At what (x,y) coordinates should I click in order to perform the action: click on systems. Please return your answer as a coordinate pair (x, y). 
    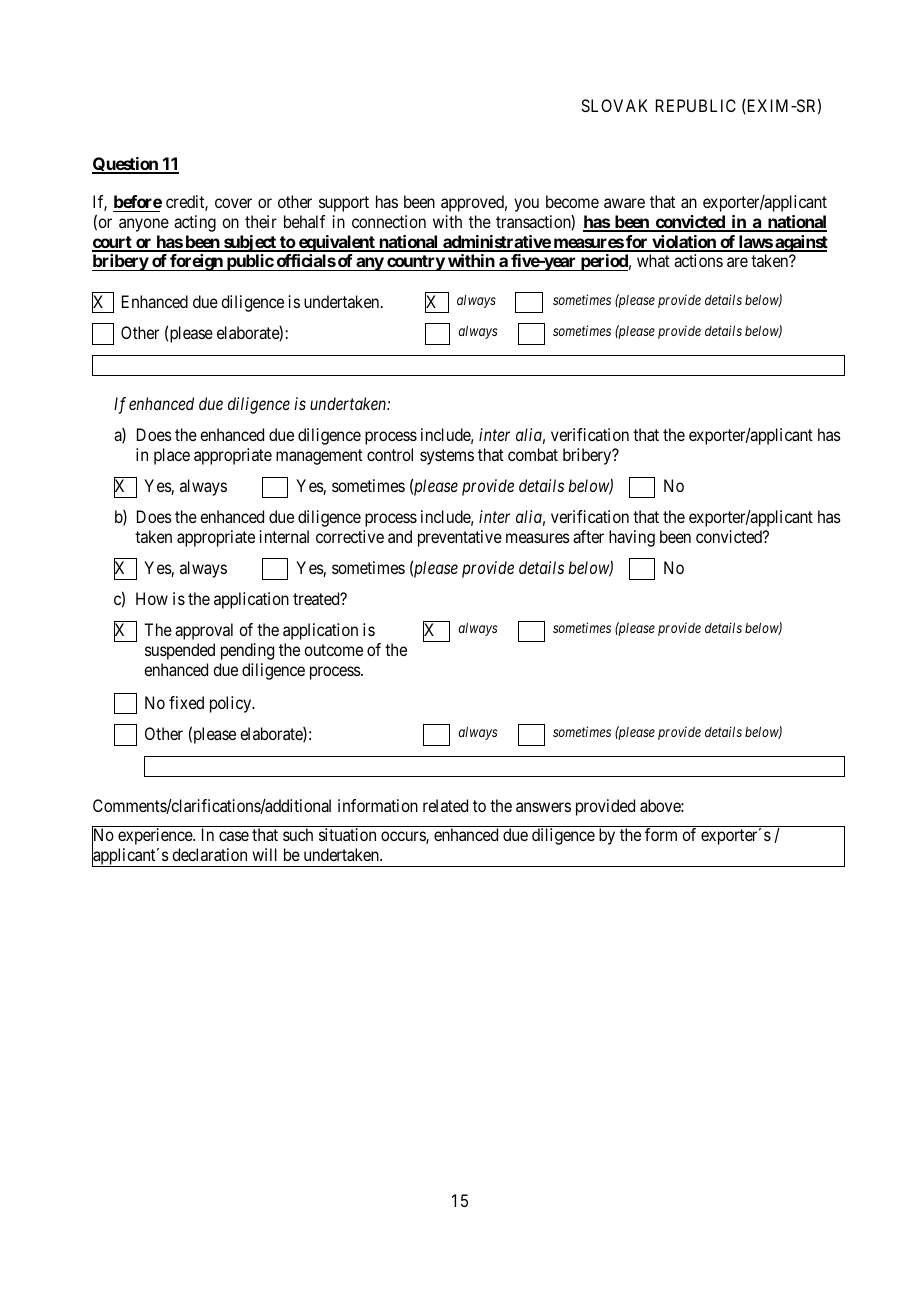
    Looking at the image, I should click on (447, 457).
